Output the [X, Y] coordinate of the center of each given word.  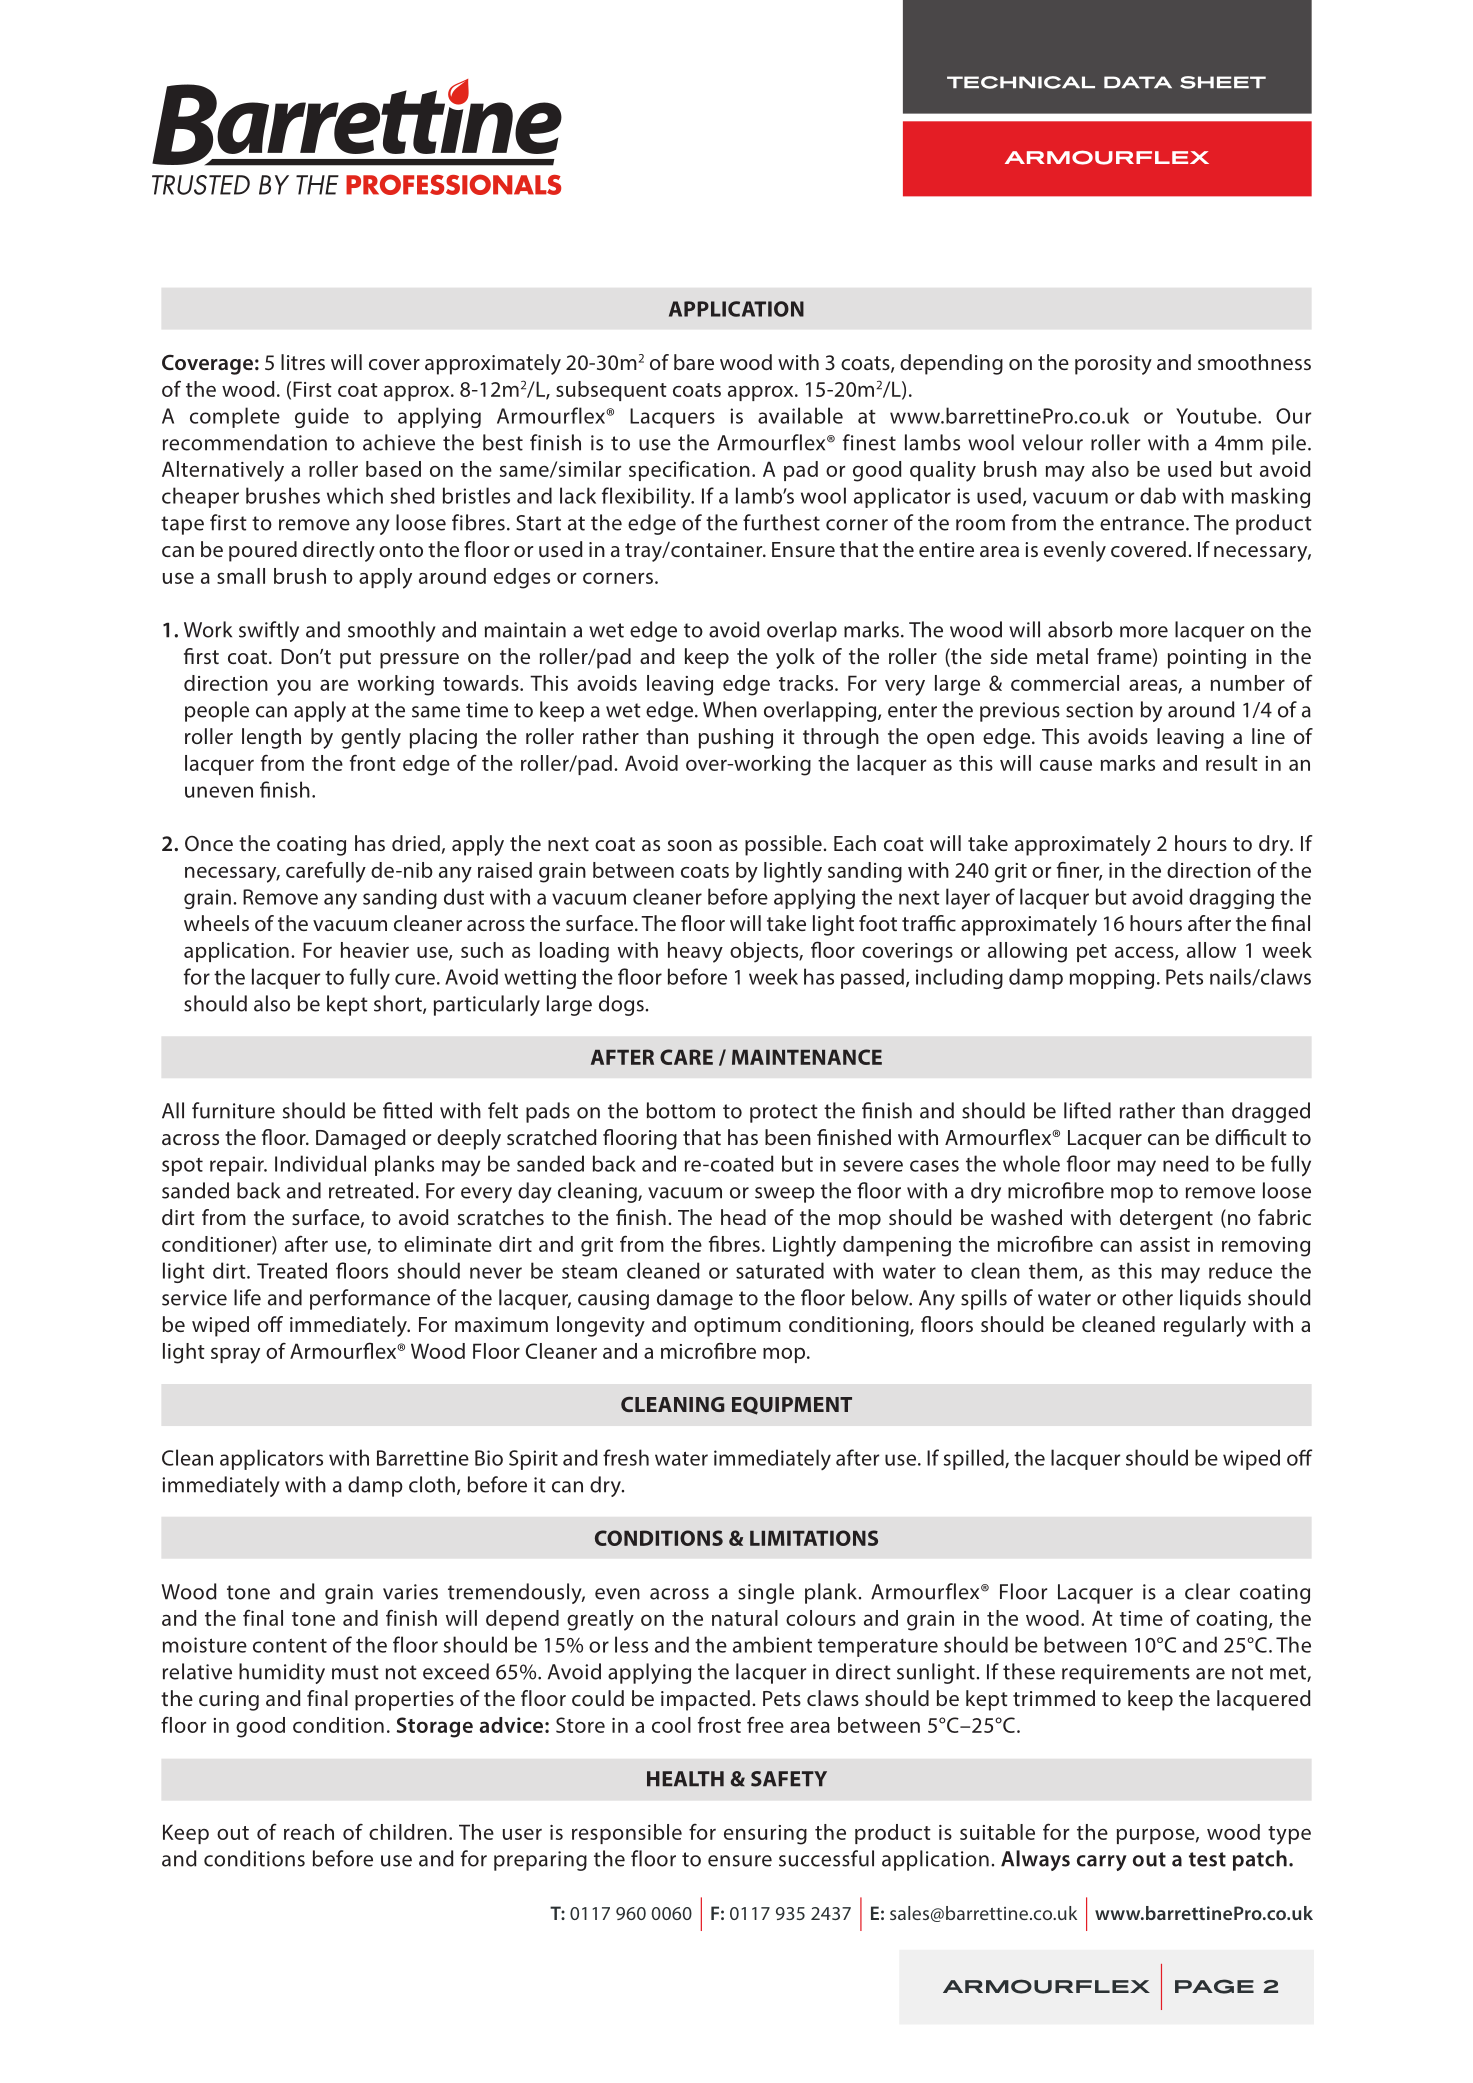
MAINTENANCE [807, 1057]
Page [1214, 1986]
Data [1138, 82]
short [399, 1004]
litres [303, 362]
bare [694, 362]
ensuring [765, 1835]
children [408, 1832]
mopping [1112, 979]
